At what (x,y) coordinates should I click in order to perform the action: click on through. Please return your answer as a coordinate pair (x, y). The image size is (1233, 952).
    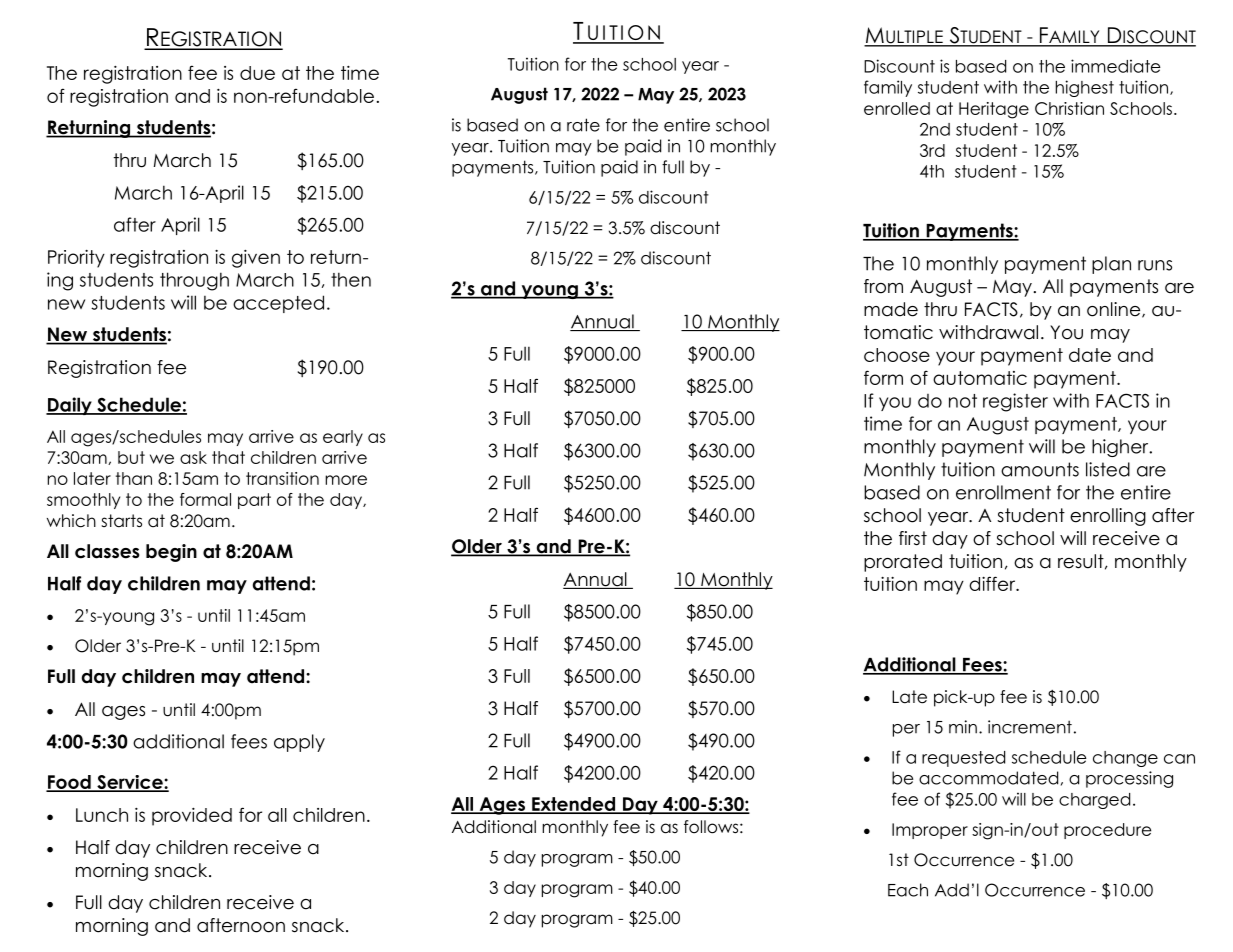
    Looking at the image, I should click on (194, 281).
